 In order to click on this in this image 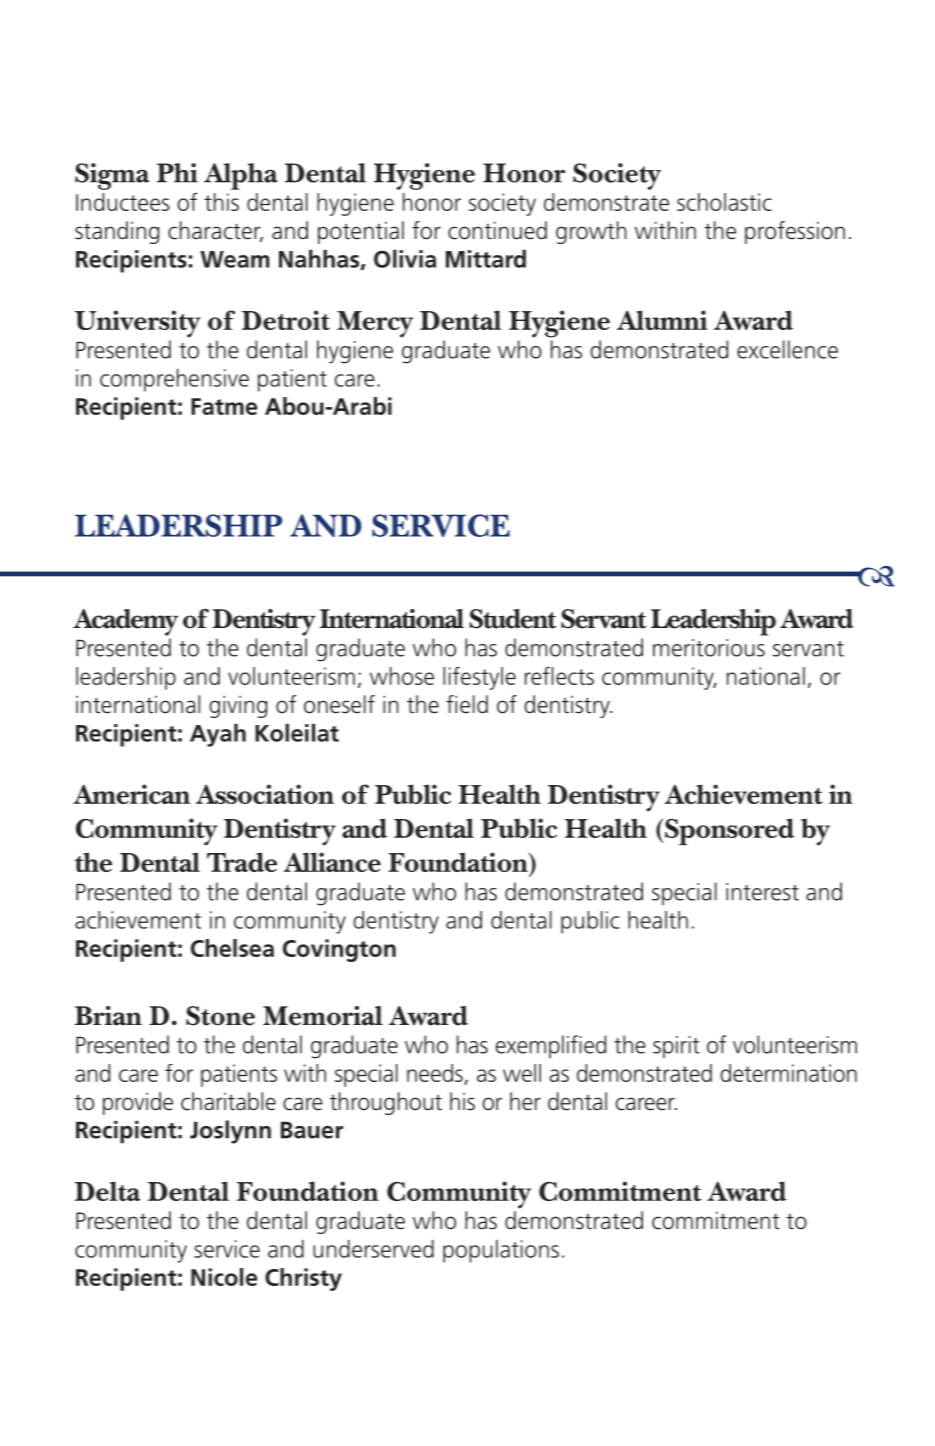, I will do `click(221, 202)`.
